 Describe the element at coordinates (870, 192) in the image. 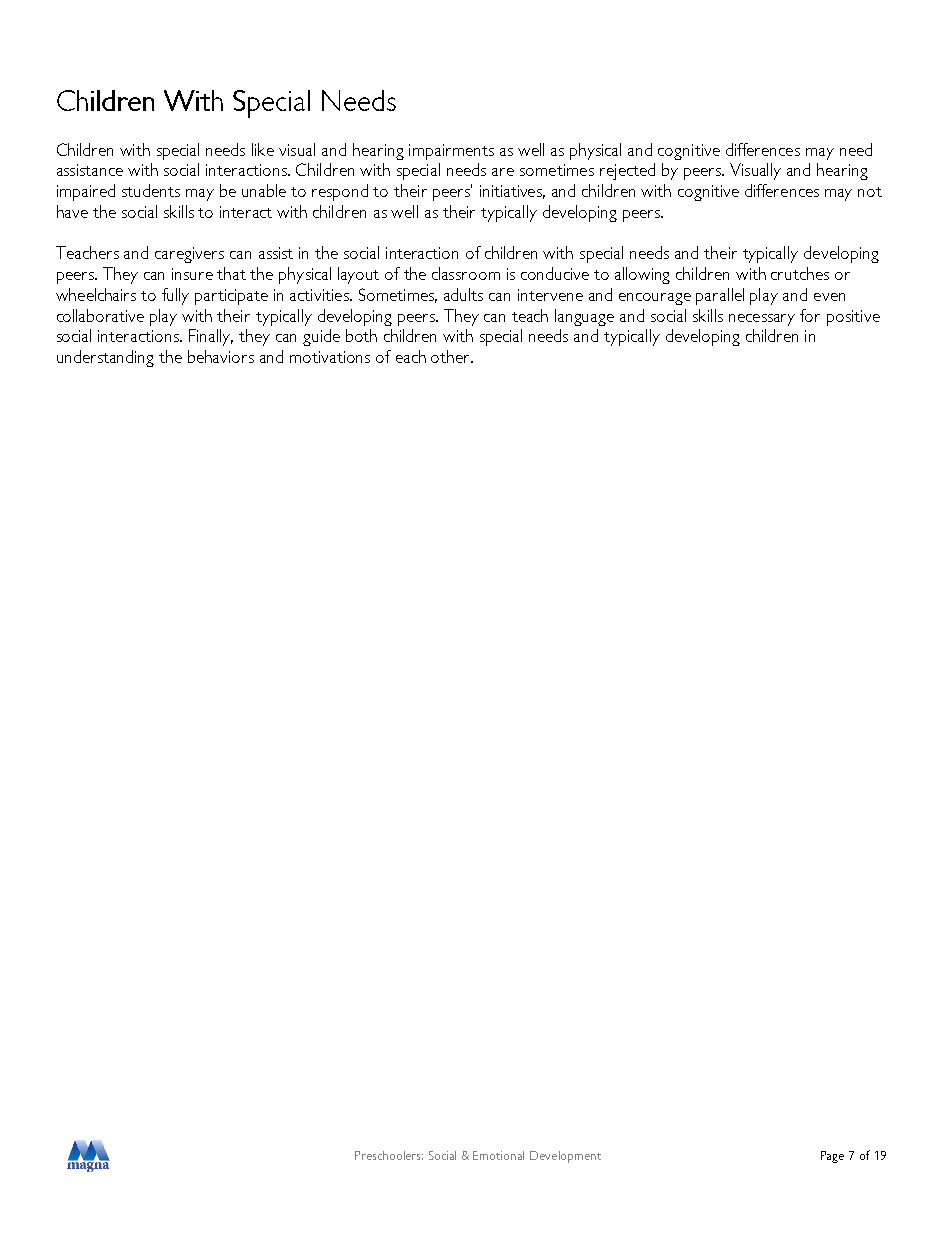

I see `not` at that location.
